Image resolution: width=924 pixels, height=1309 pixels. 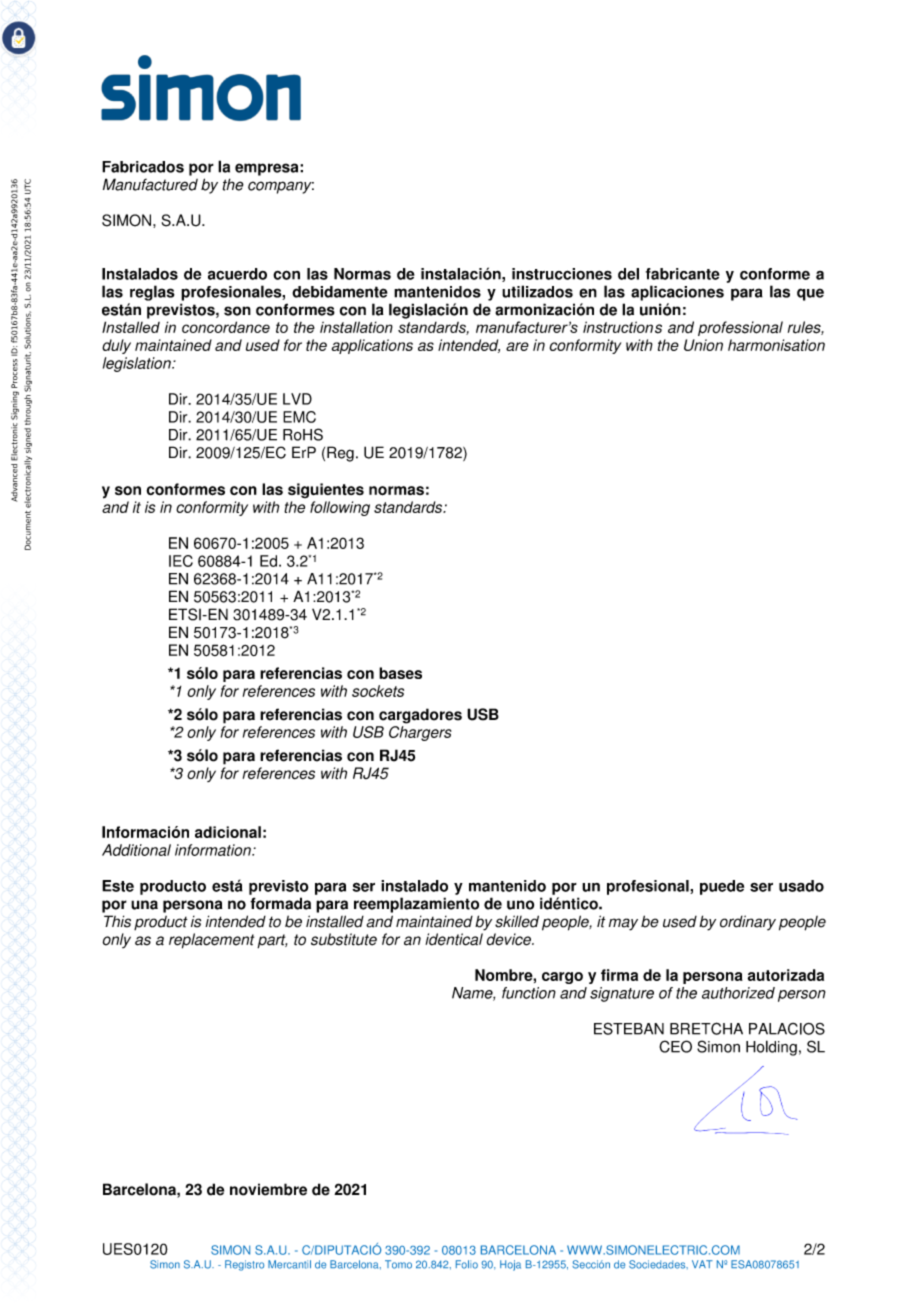 I want to click on aplicaciones, so click(x=677, y=293).
